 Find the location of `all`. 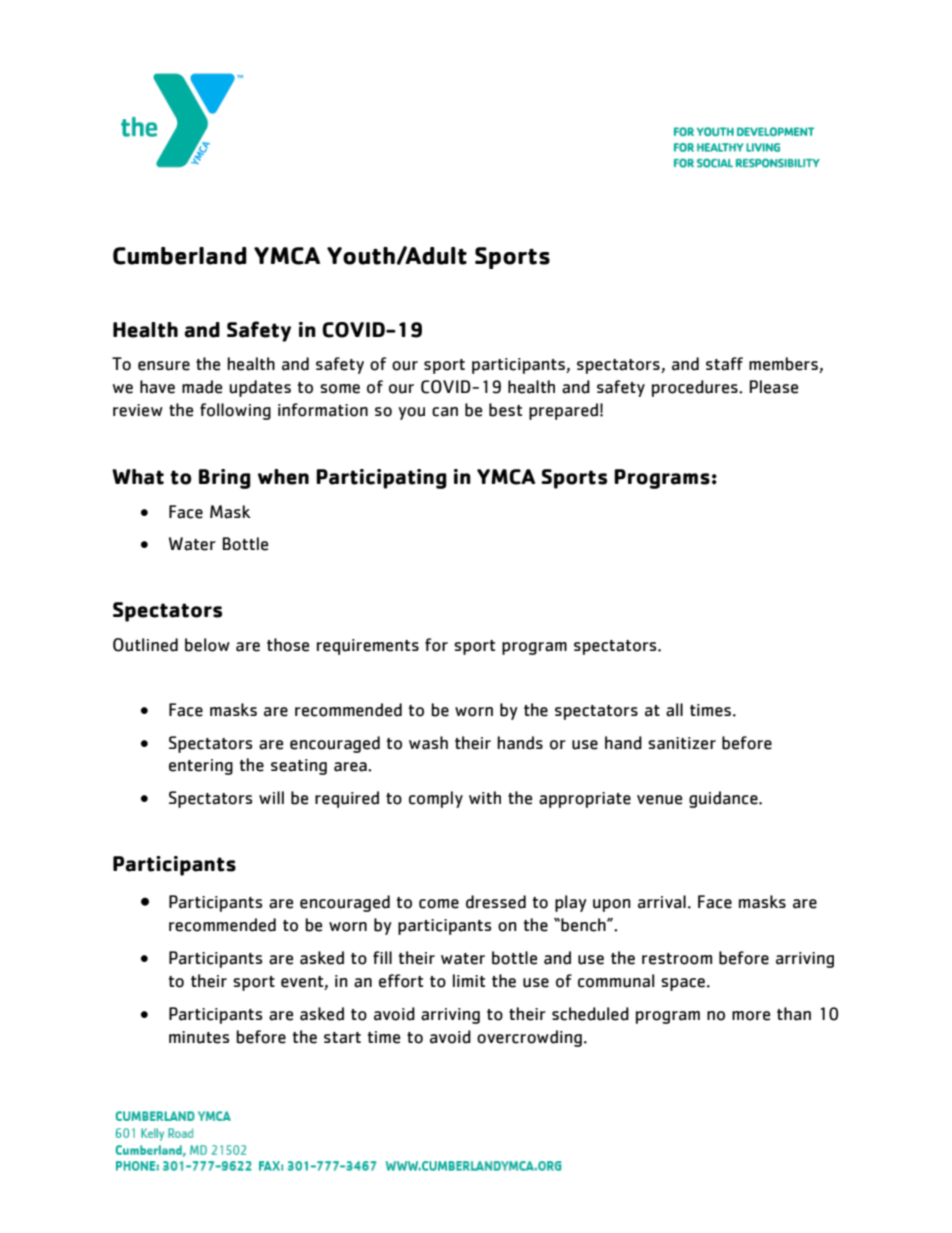

all is located at coordinates (674, 710).
